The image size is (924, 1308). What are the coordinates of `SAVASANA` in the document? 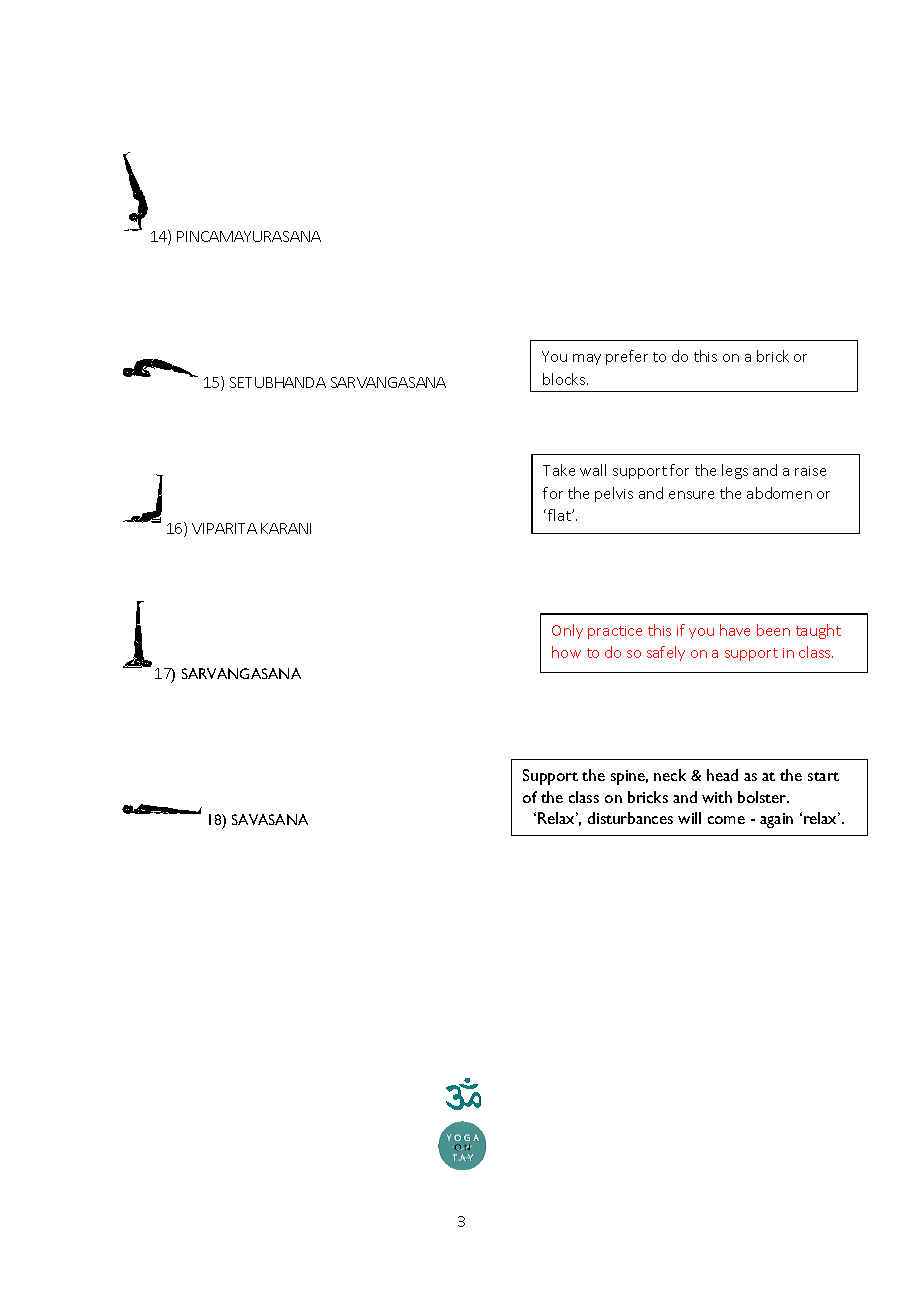 It's located at (270, 819).
